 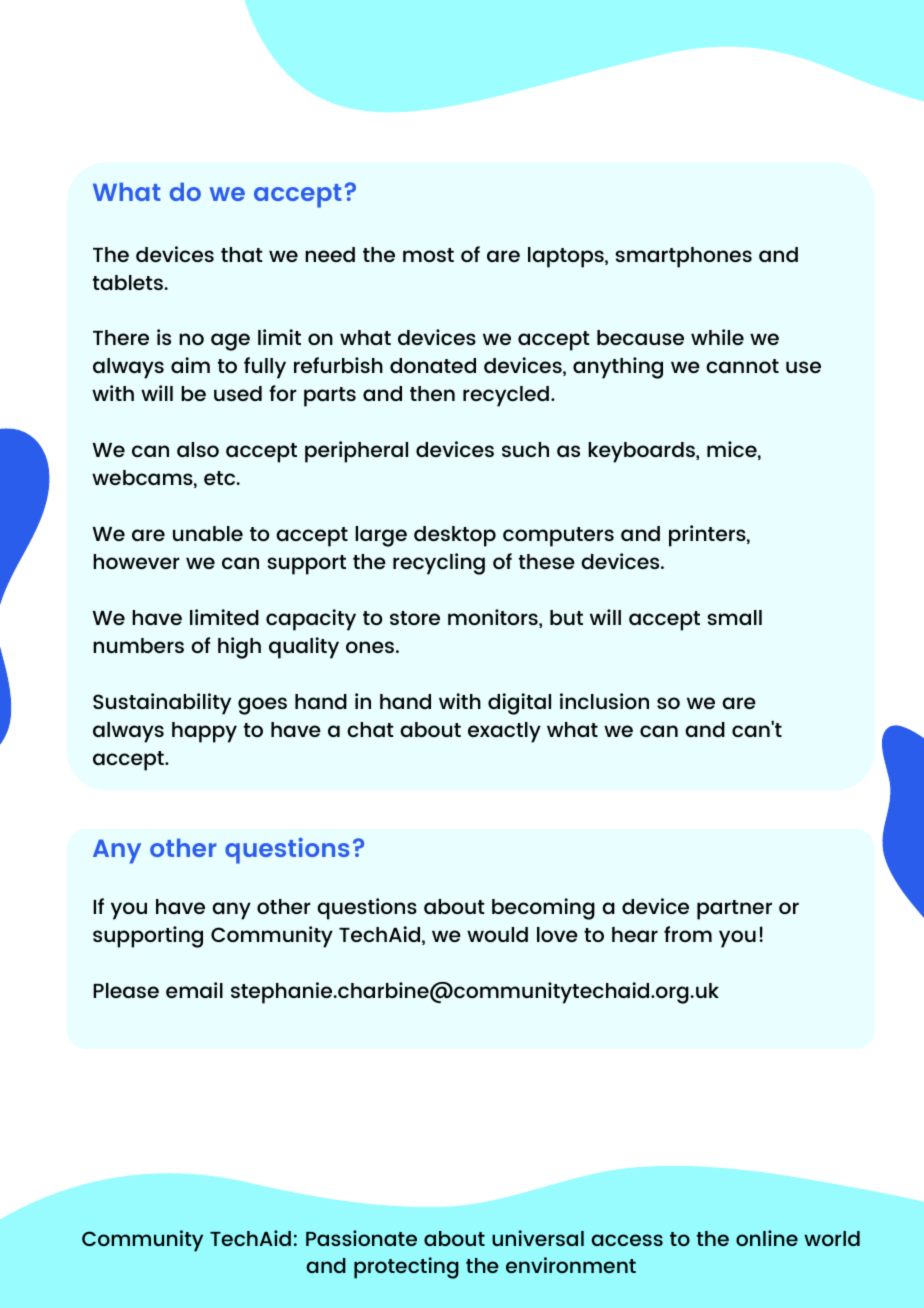 I want to click on that, so click(x=242, y=254).
